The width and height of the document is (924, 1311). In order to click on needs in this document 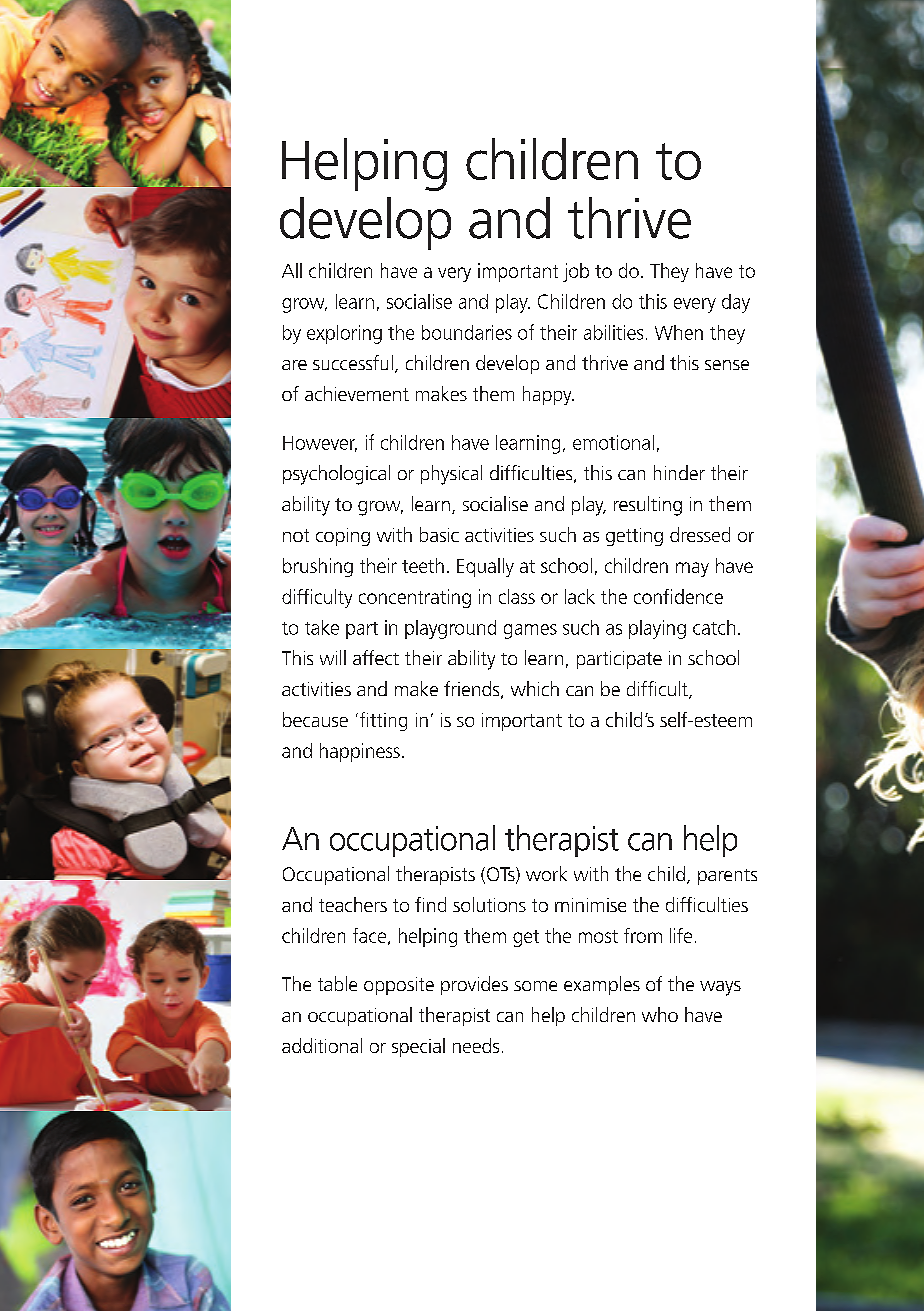, I will do `click(476, 1045)`.
